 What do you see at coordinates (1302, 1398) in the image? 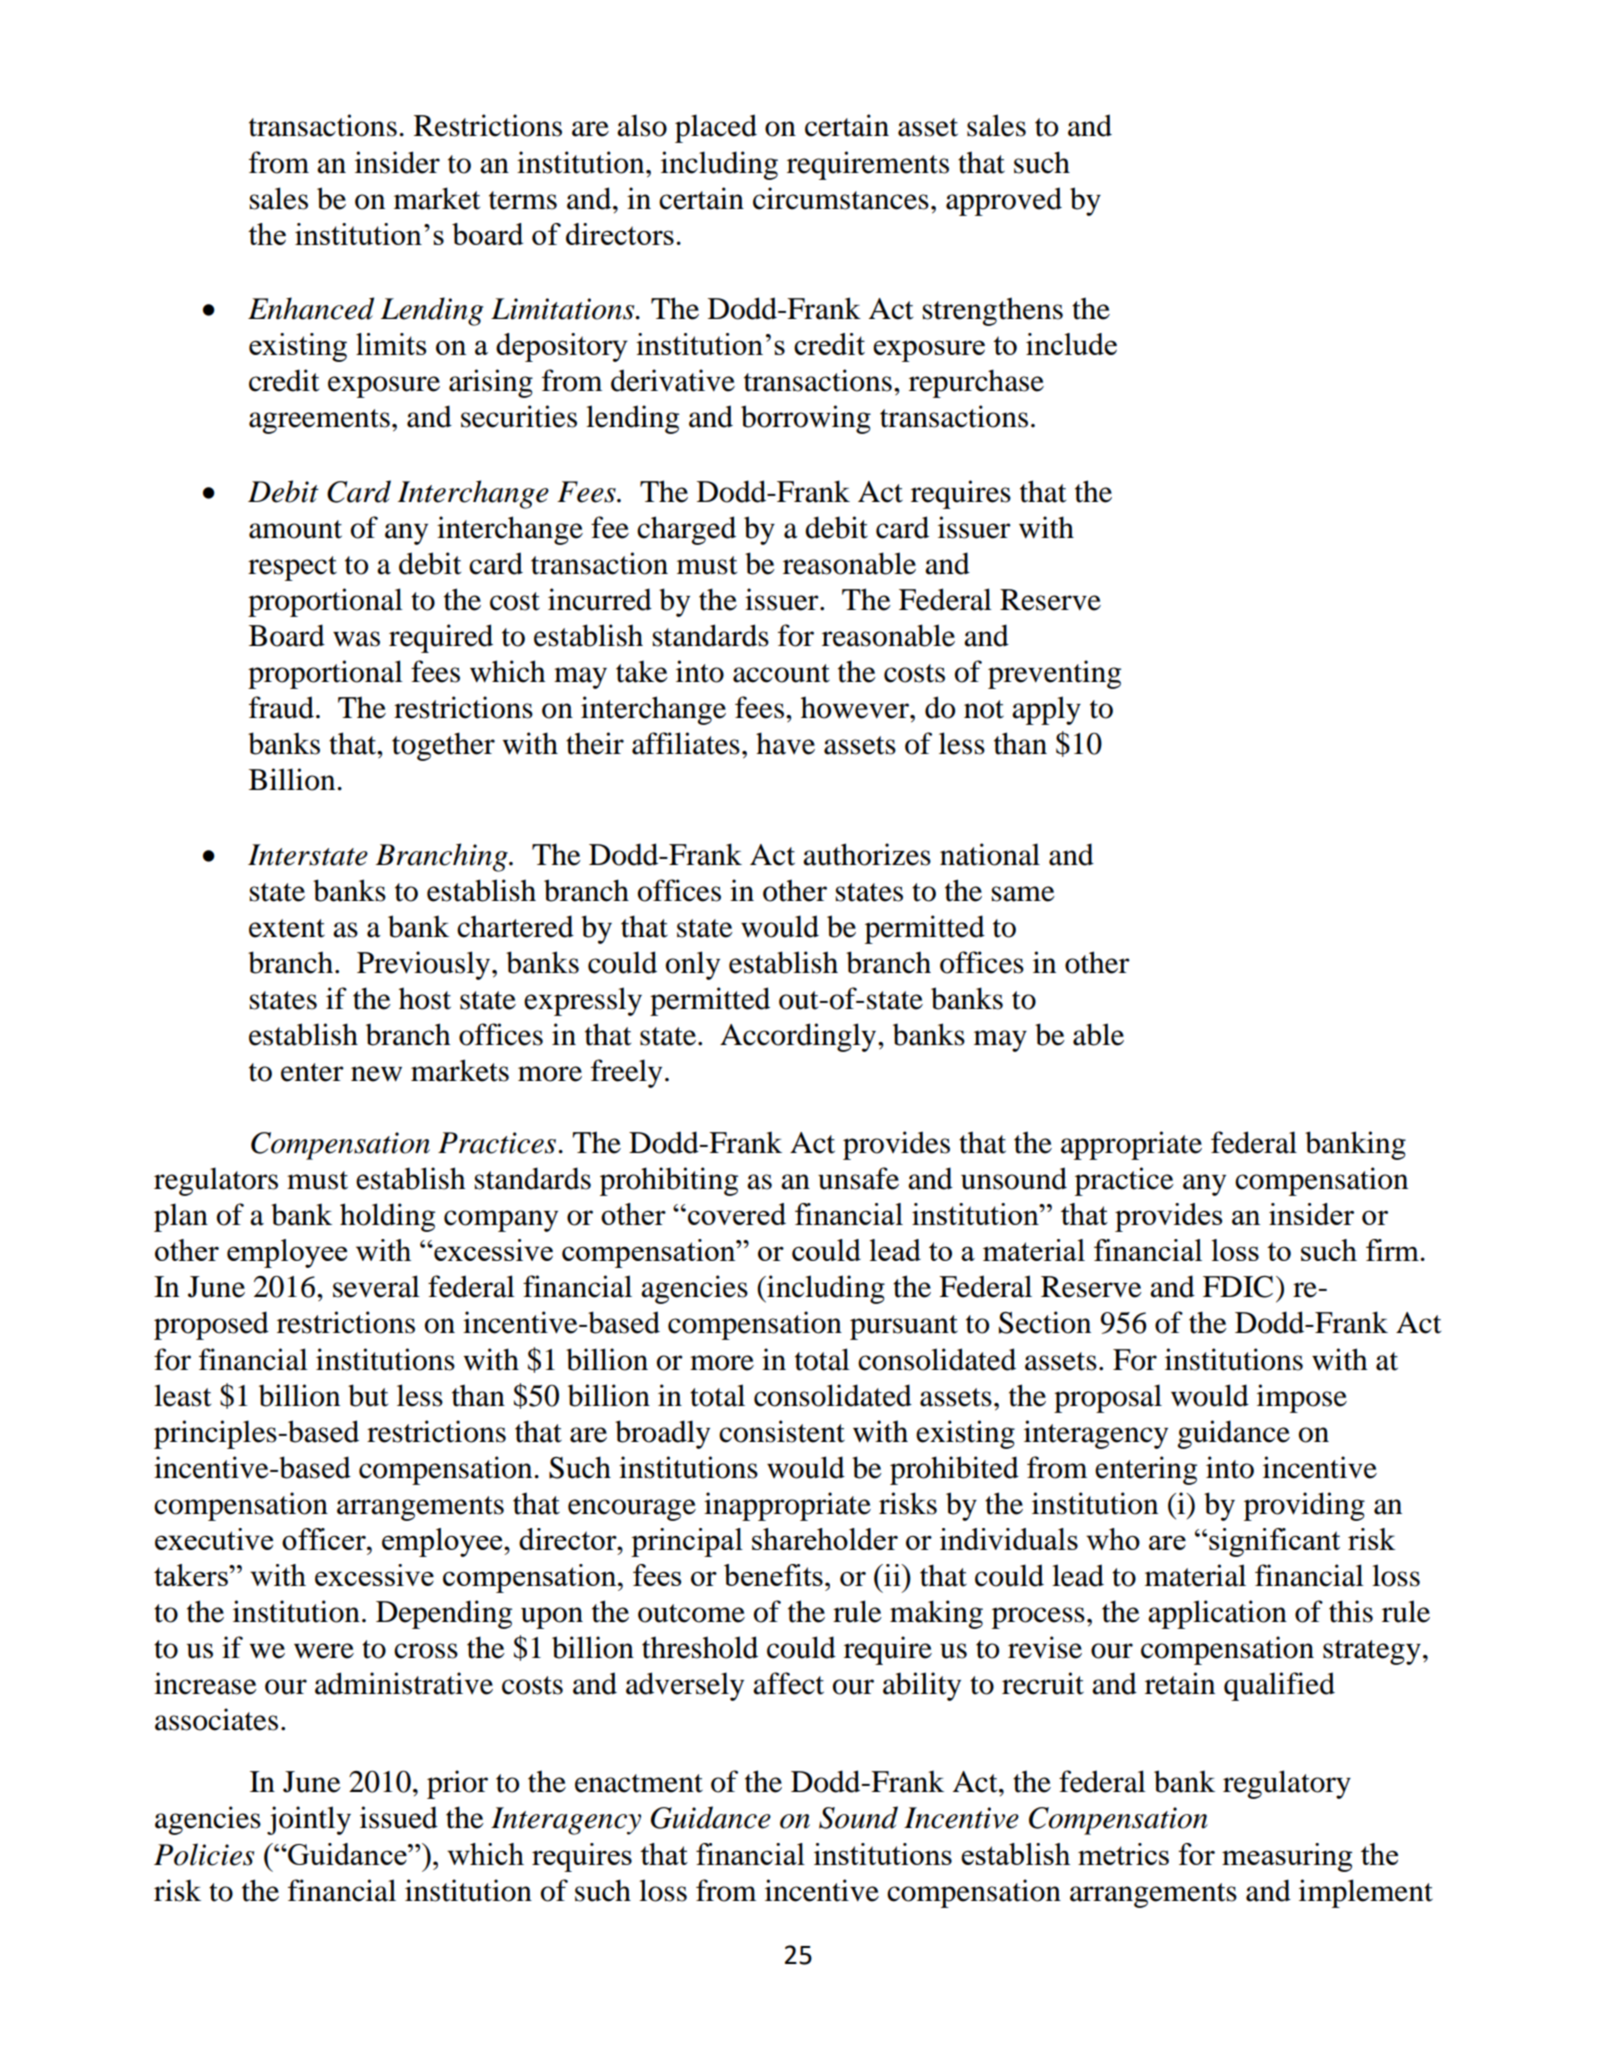
I see `impose` at bounding box center [1302, 1398].
